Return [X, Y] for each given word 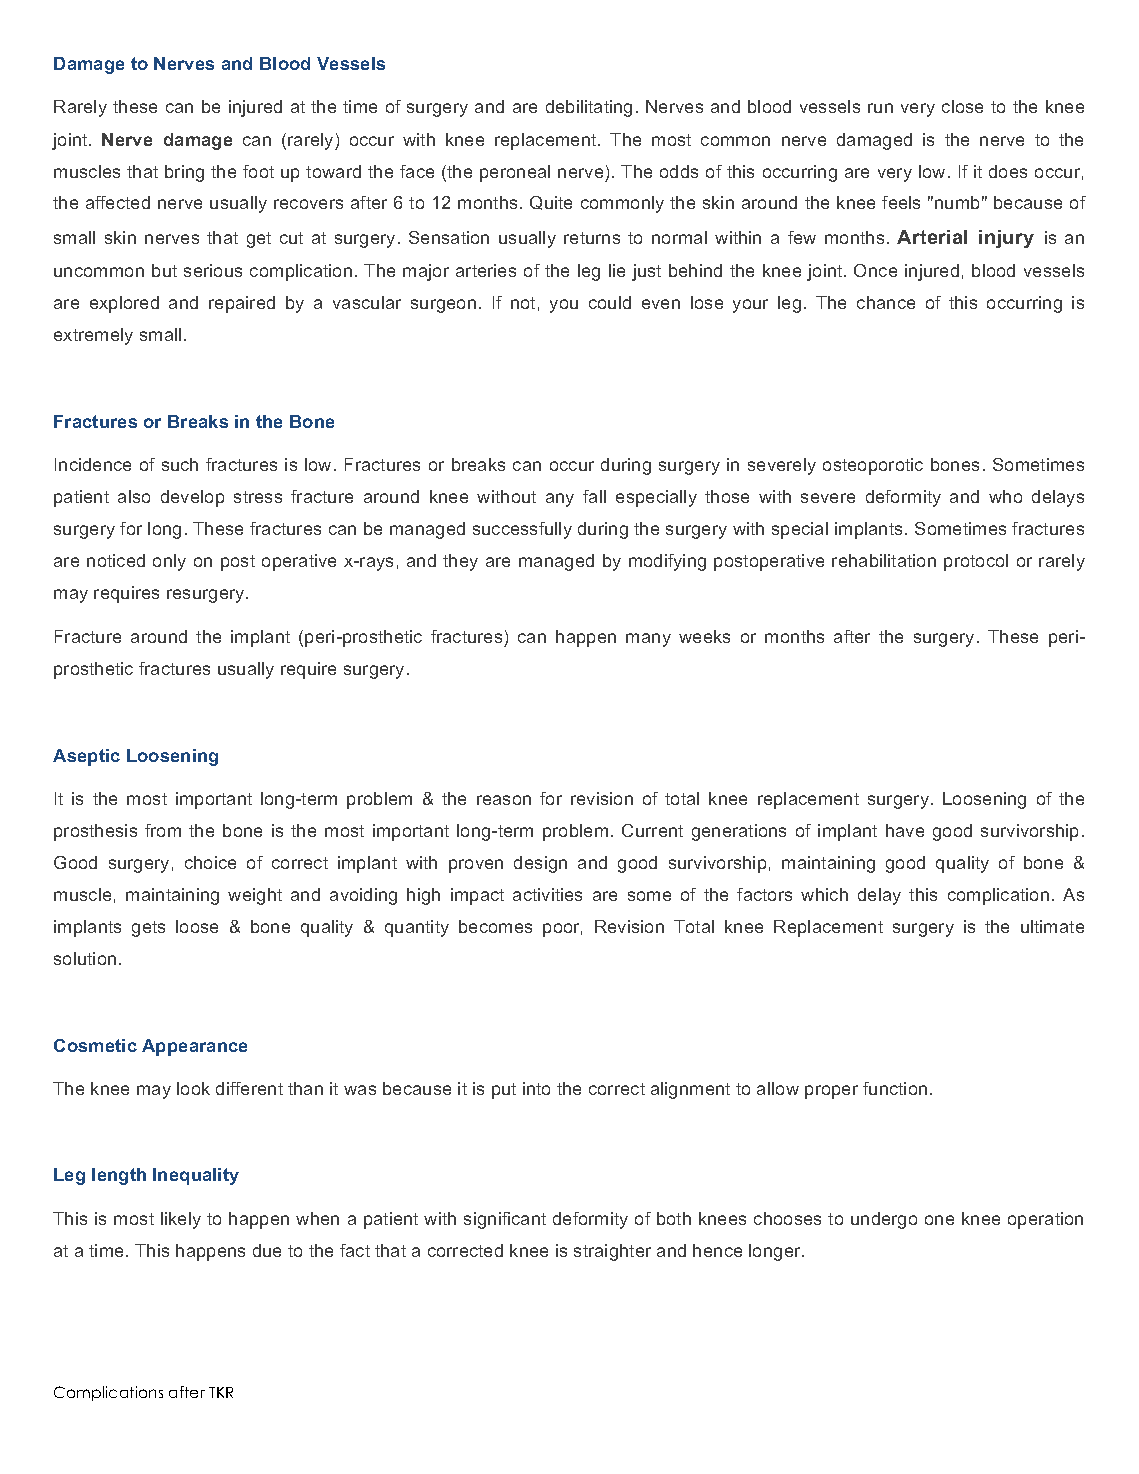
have [905, 830]
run [880, 108]
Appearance [194, 1047]
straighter [612, 1252]
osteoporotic [873, 466]
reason [504, 800]
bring [184, 173]
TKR [221, 1392]
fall [594, 496]
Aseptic [86, 757]
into [536, 1088]
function [895, 1088]
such [180, 464]
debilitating [589, 108]
